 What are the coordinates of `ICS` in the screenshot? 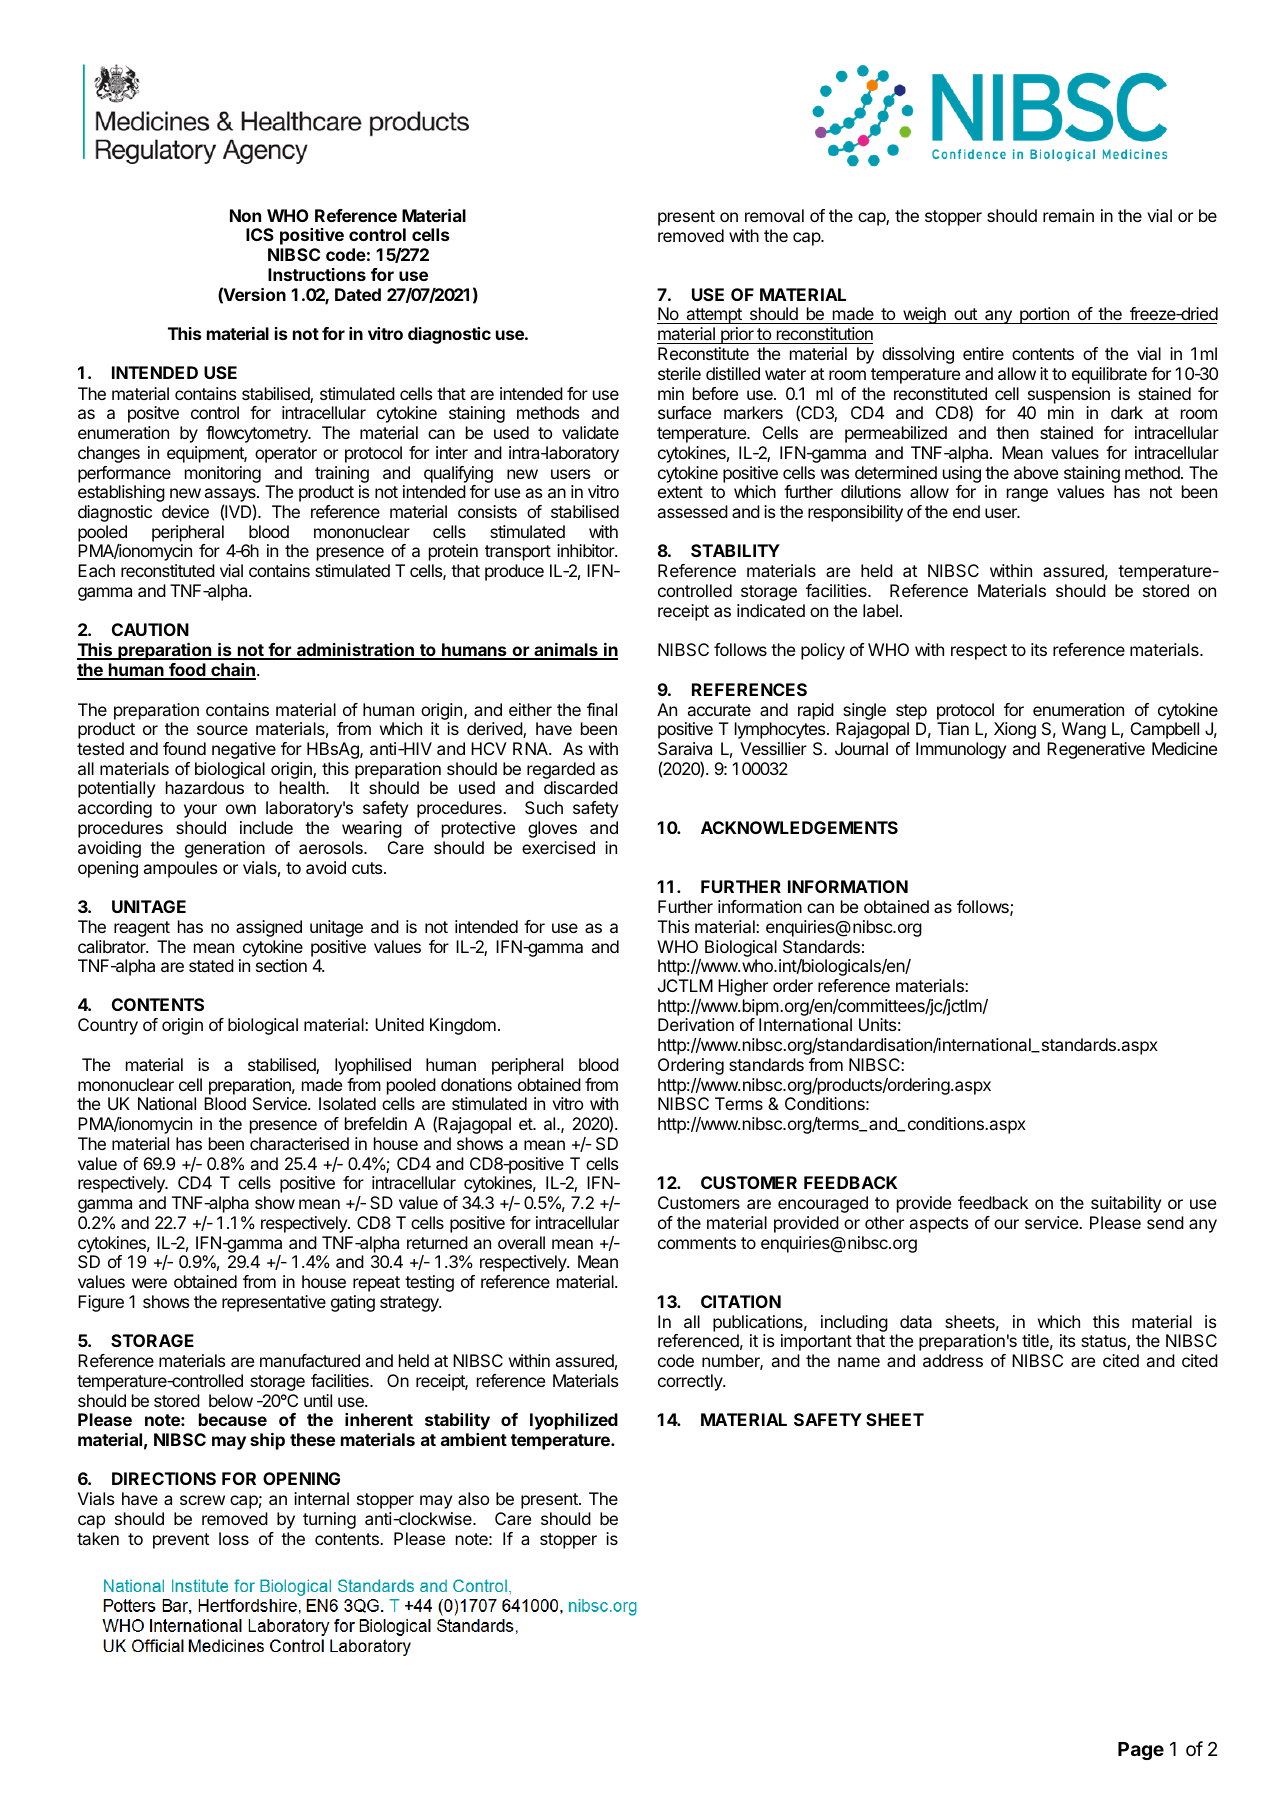 It's located at (260, 234).
